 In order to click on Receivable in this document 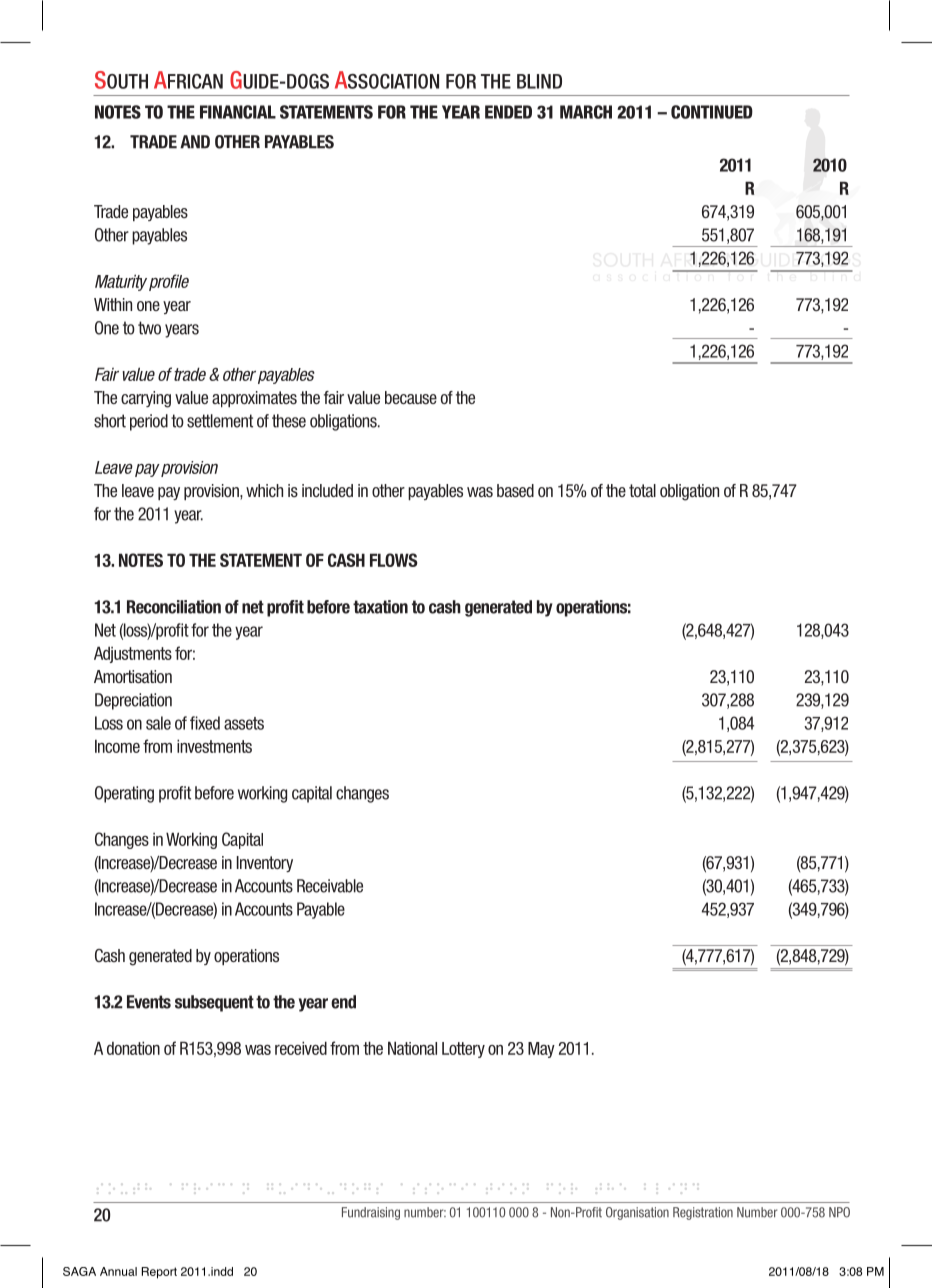, I will do `click(330, 886)`.
